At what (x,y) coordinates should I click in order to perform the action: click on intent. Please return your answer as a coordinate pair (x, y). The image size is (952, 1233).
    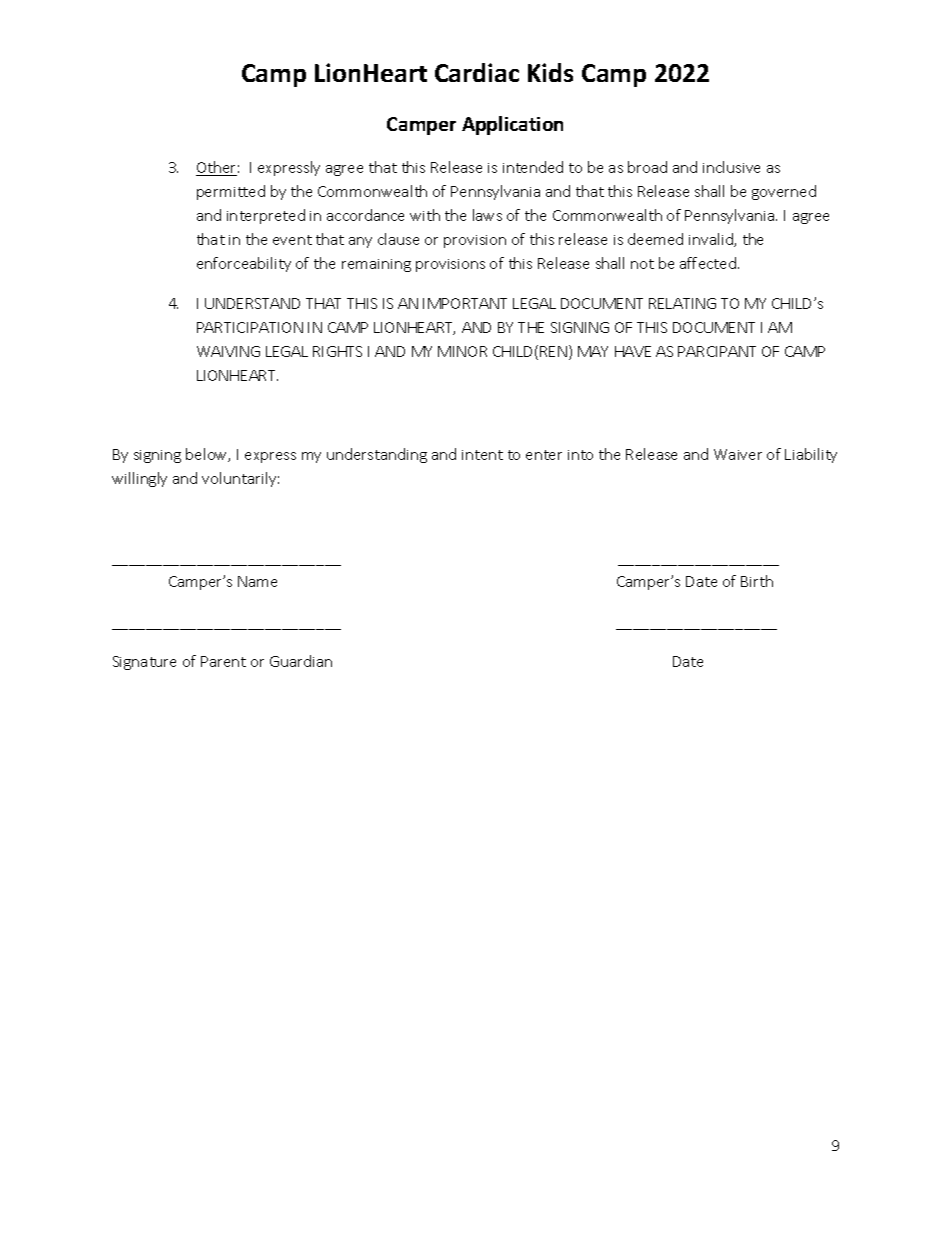
    Looking at the image, I should click on (482, 455).
